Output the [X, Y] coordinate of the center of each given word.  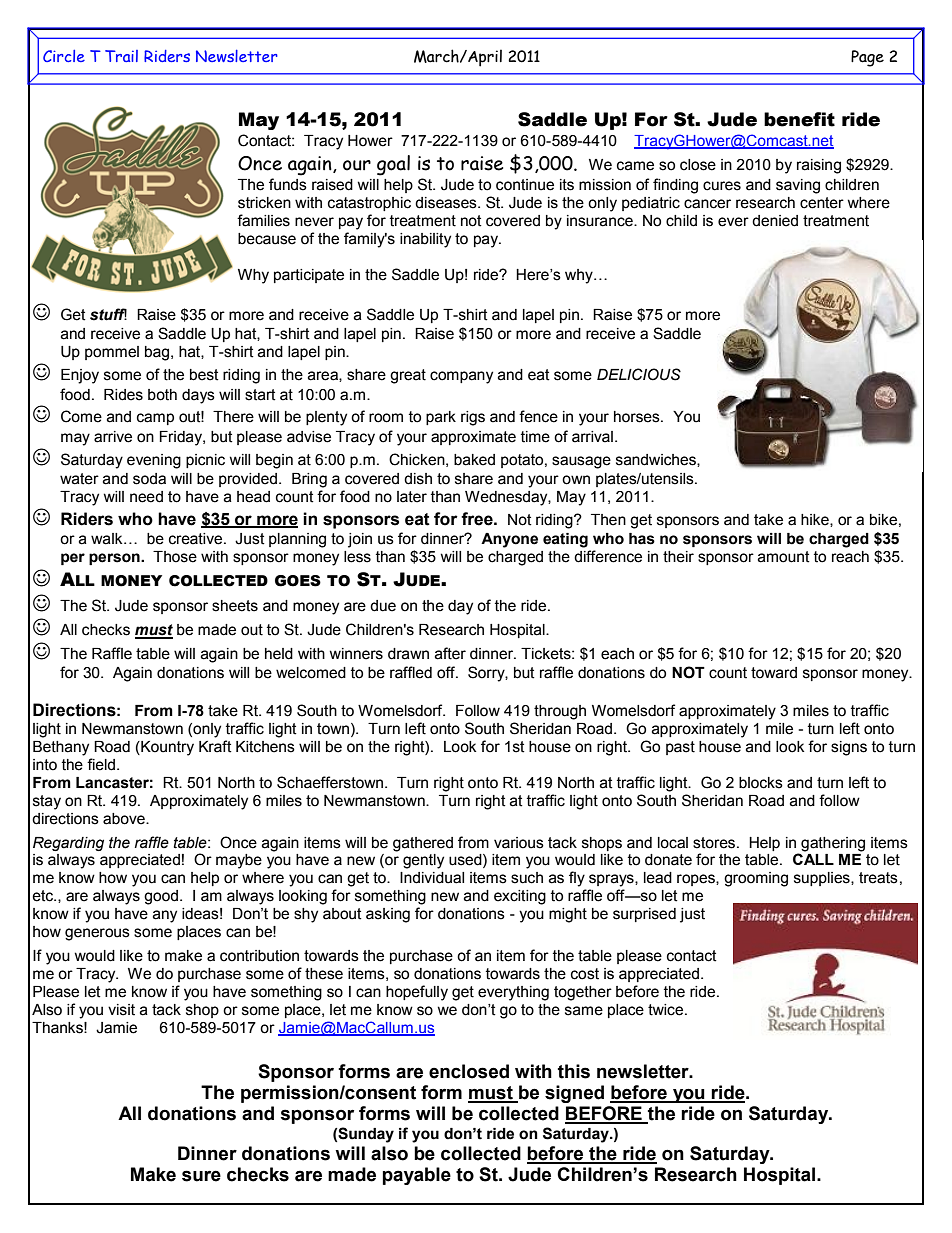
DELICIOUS [639, 374]
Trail [121, 56]
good [162, 897]
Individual [432, 878]
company [461, 377]
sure [201, 1176]
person [115, 559]
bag [157, 353]
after [450, 653]
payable [416, 1176]
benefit [799, 119]
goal [393, 165]
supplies [823, 879]
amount [784, 557]
